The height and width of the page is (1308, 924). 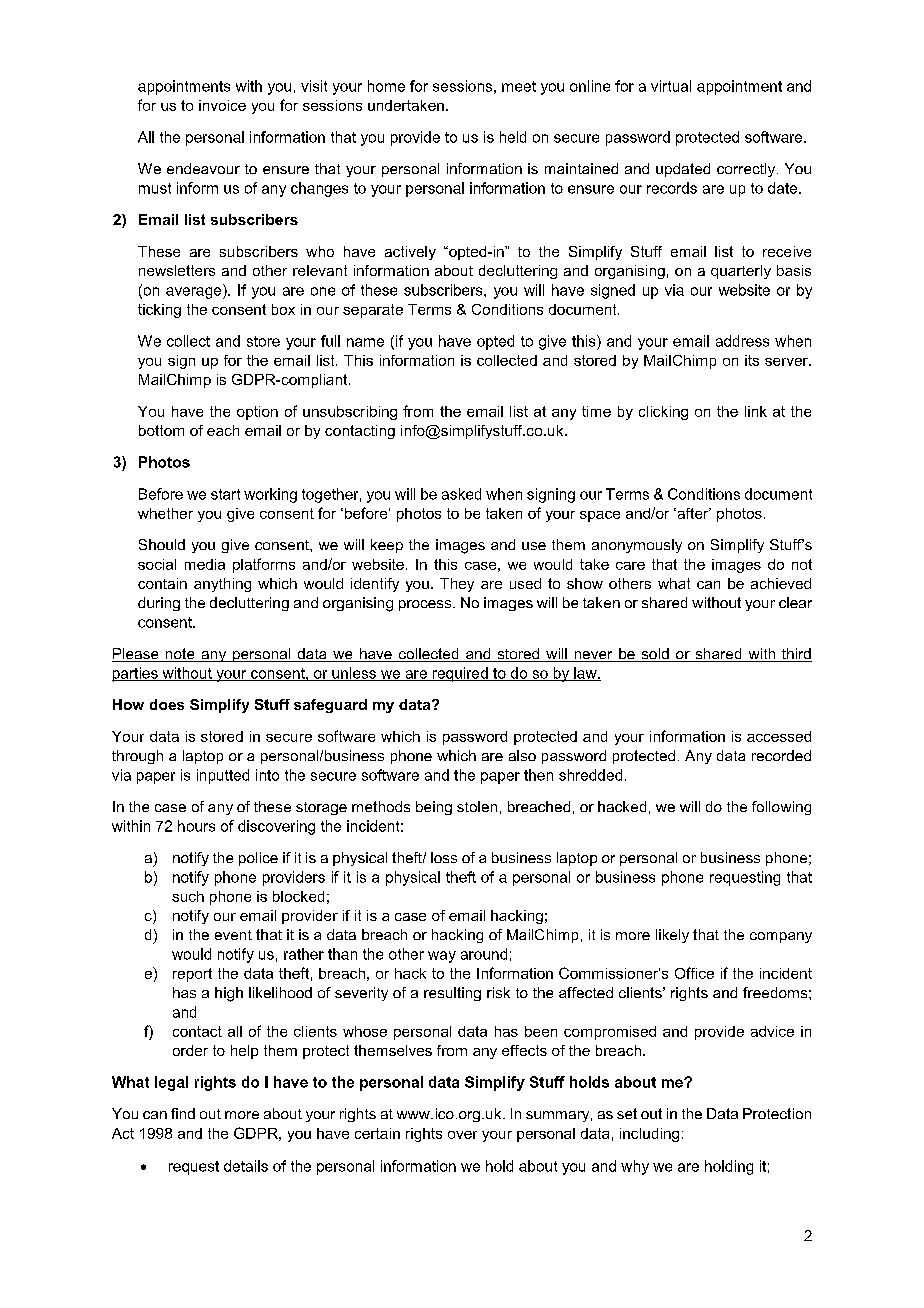 I want to click on such, so click(x=188, y=896).
